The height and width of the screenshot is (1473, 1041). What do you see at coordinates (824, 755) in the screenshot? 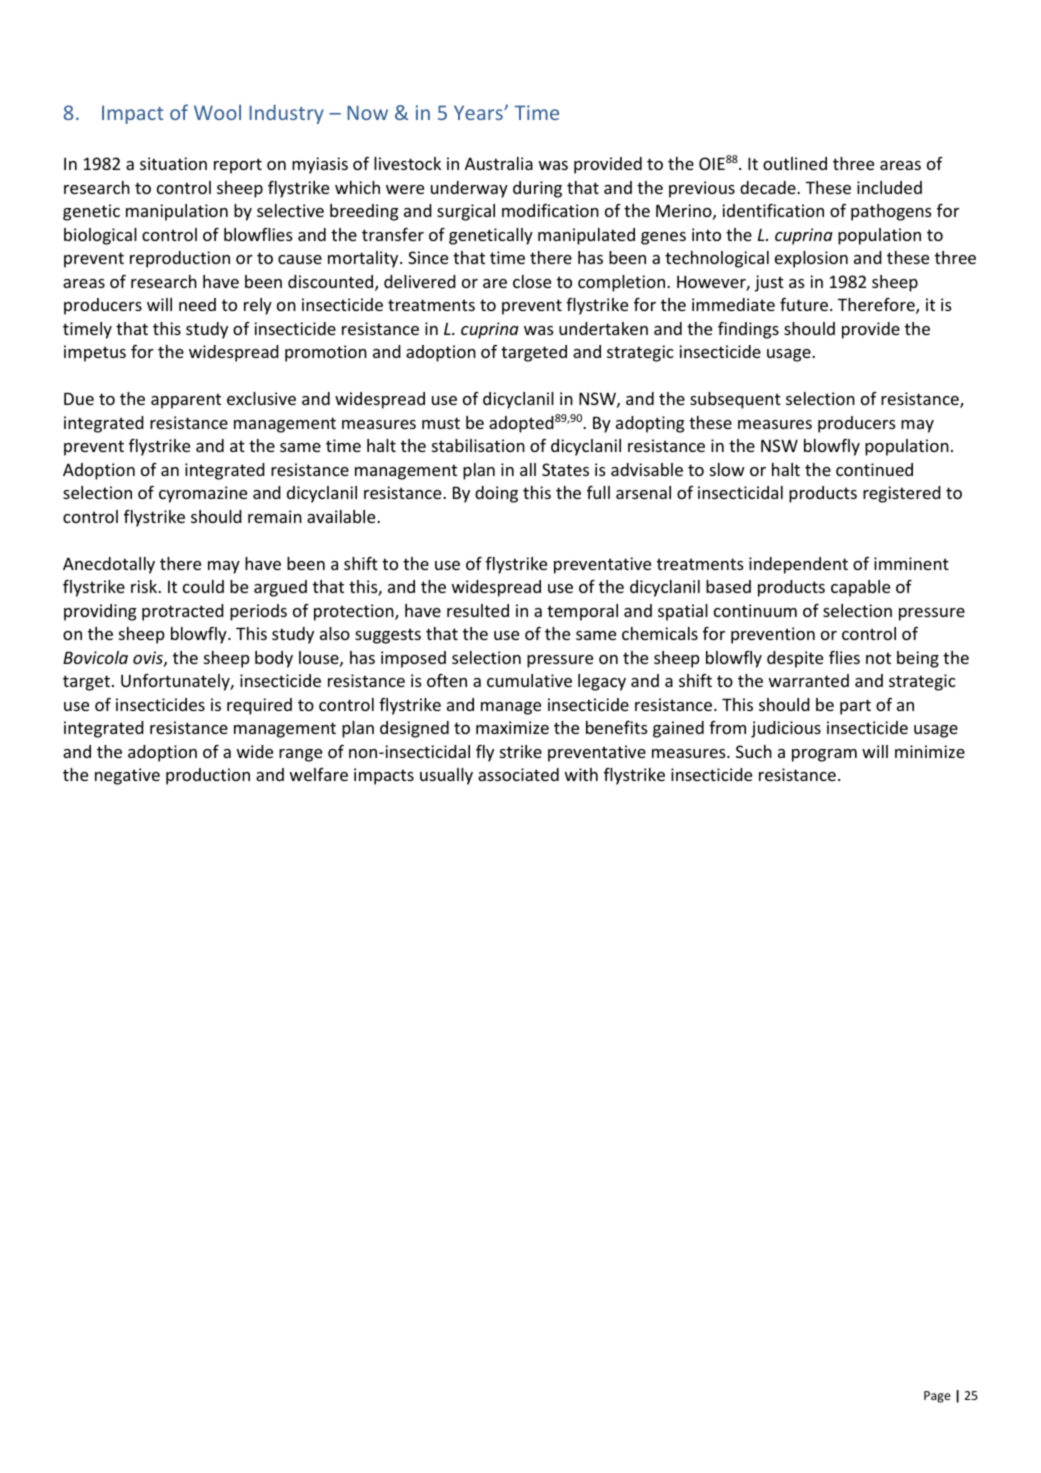
I see `program` at bounding box center [824, 755].
